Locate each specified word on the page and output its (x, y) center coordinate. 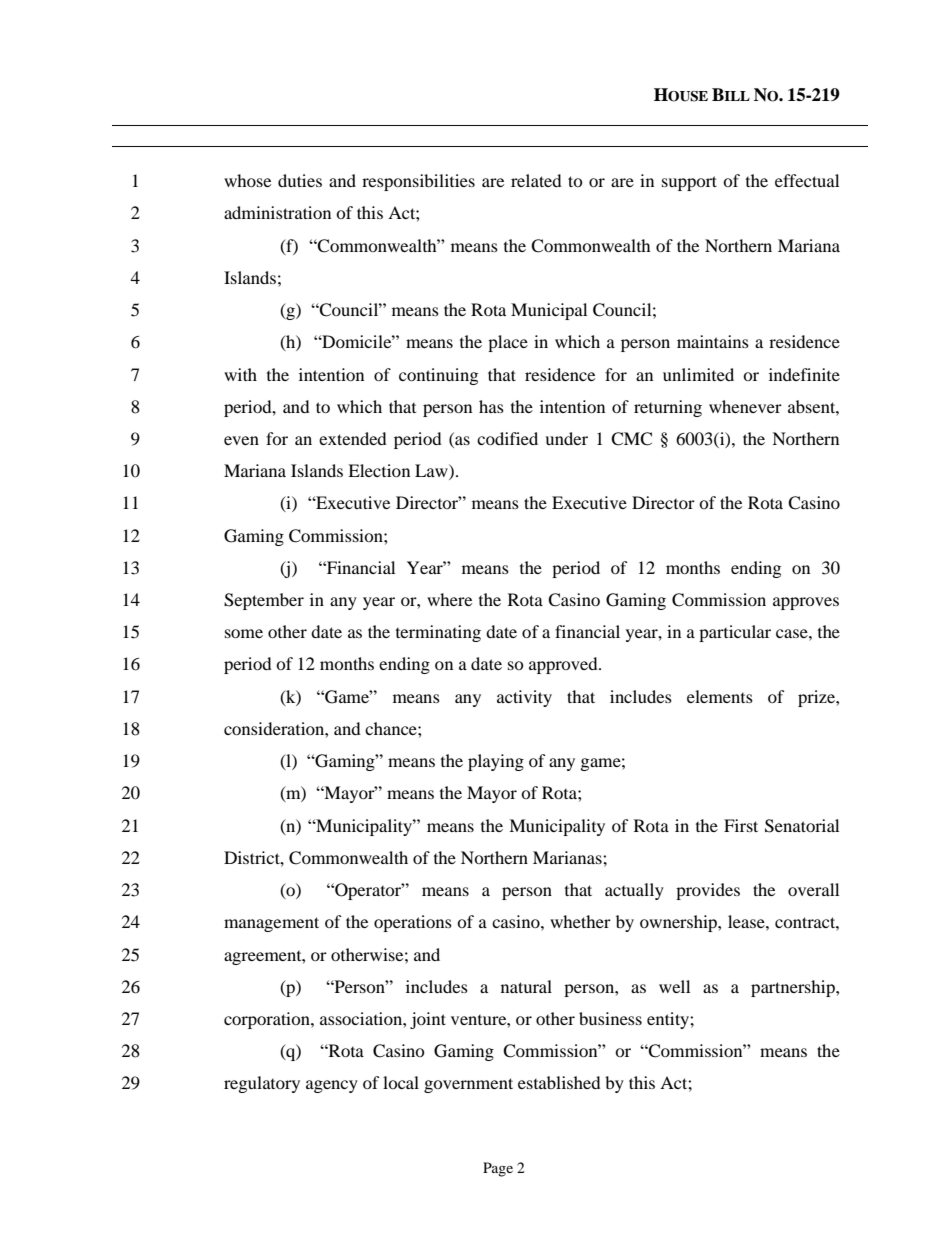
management (271, 924)
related (536, 180)
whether (580, 921)
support (689, 183)
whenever (745, 406)
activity (524, 698)
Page (498, 1169)
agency (332, 1086)
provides (708, 891)
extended (353, 438)
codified (507, 438)
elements (720, 696)
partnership (794, 988)
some (244, 633)
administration (277, 212)
